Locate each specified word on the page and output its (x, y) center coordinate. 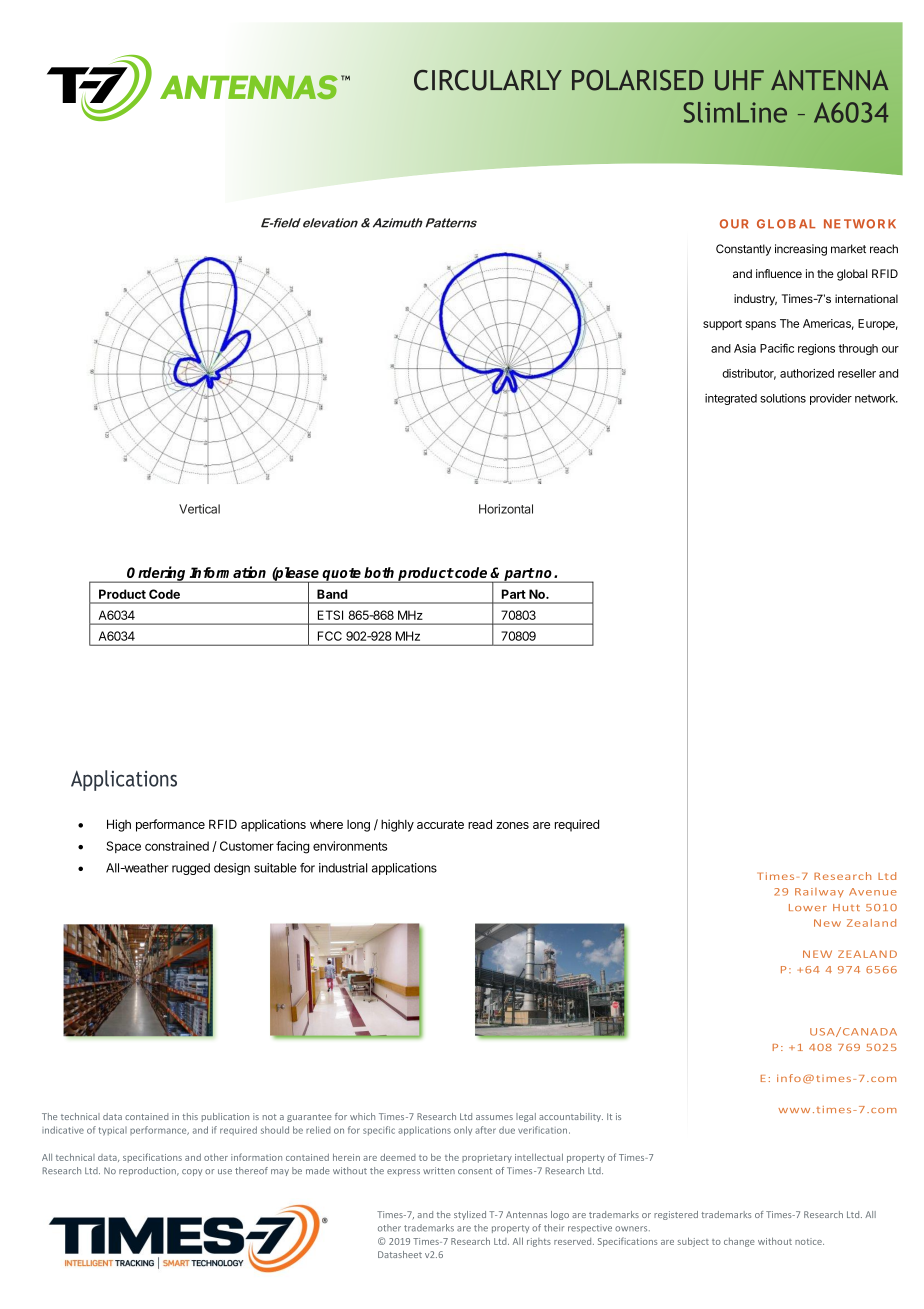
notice (809, 1241)
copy (192, 1172)
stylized (470, 1215)
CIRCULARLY (488, 80)
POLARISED (638, 80)
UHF (739, 80)
